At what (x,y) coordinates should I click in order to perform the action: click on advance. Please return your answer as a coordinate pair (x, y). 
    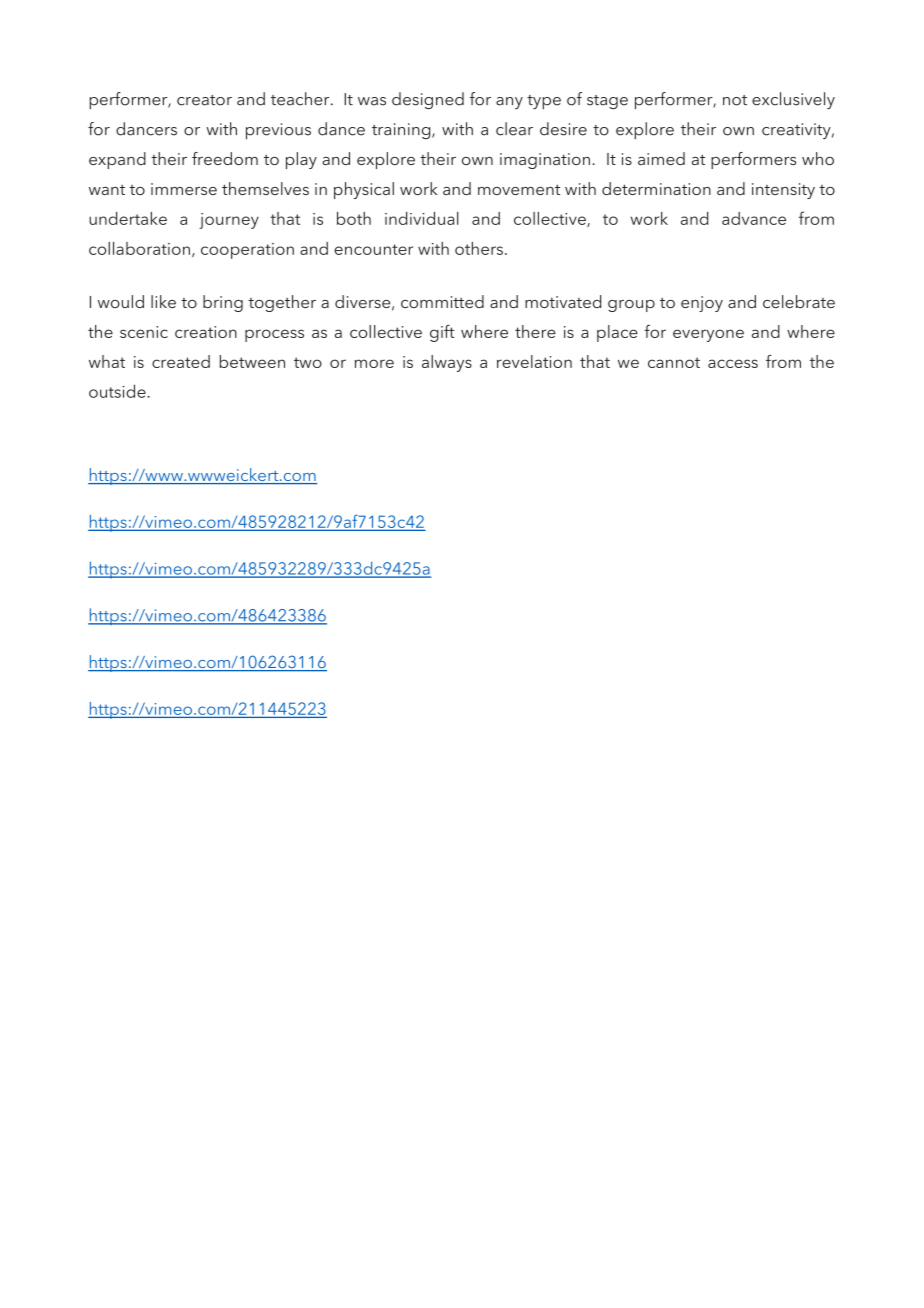
    Looking at the image, I should click on (754, 218).
